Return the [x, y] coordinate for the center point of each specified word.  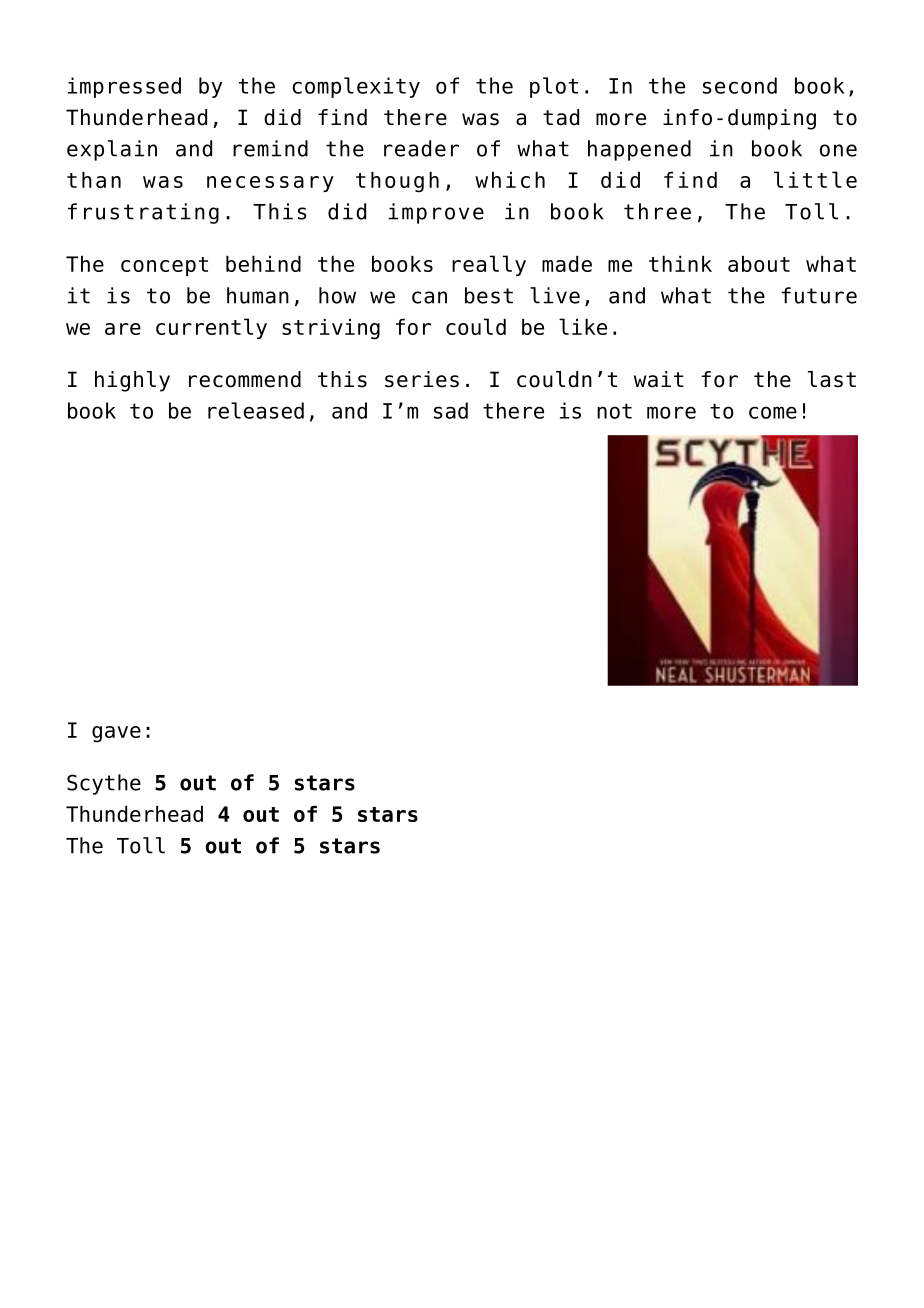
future [819, 295]
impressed [124, 87]
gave [116, 734]
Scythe [104, 784]
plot [554, 87]
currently [211, 328]
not [614, 411]
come [773, 412]
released [256, 410]
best [489, 295]
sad [451, 410]
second [740, 85]
